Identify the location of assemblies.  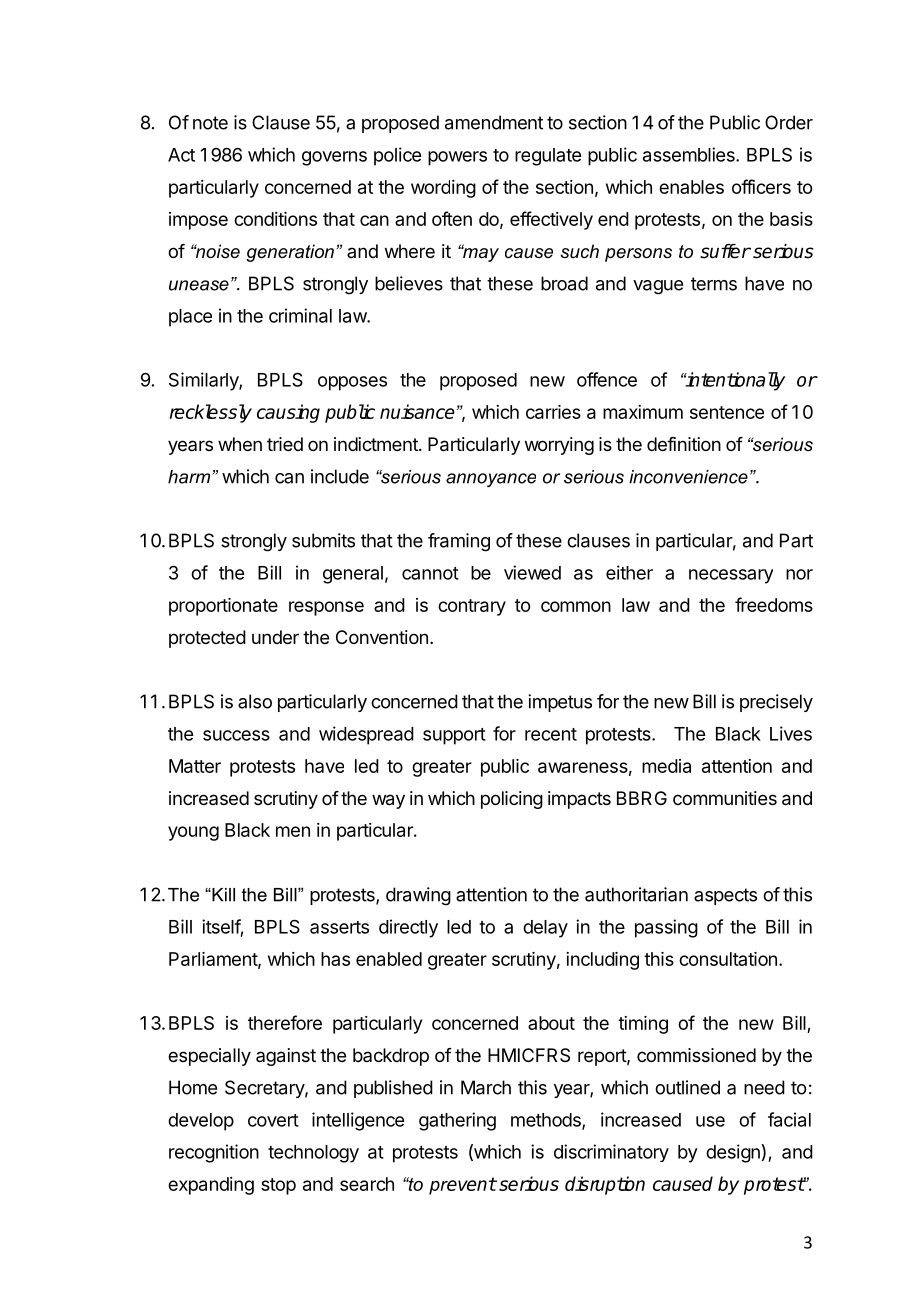
(690, 154).
